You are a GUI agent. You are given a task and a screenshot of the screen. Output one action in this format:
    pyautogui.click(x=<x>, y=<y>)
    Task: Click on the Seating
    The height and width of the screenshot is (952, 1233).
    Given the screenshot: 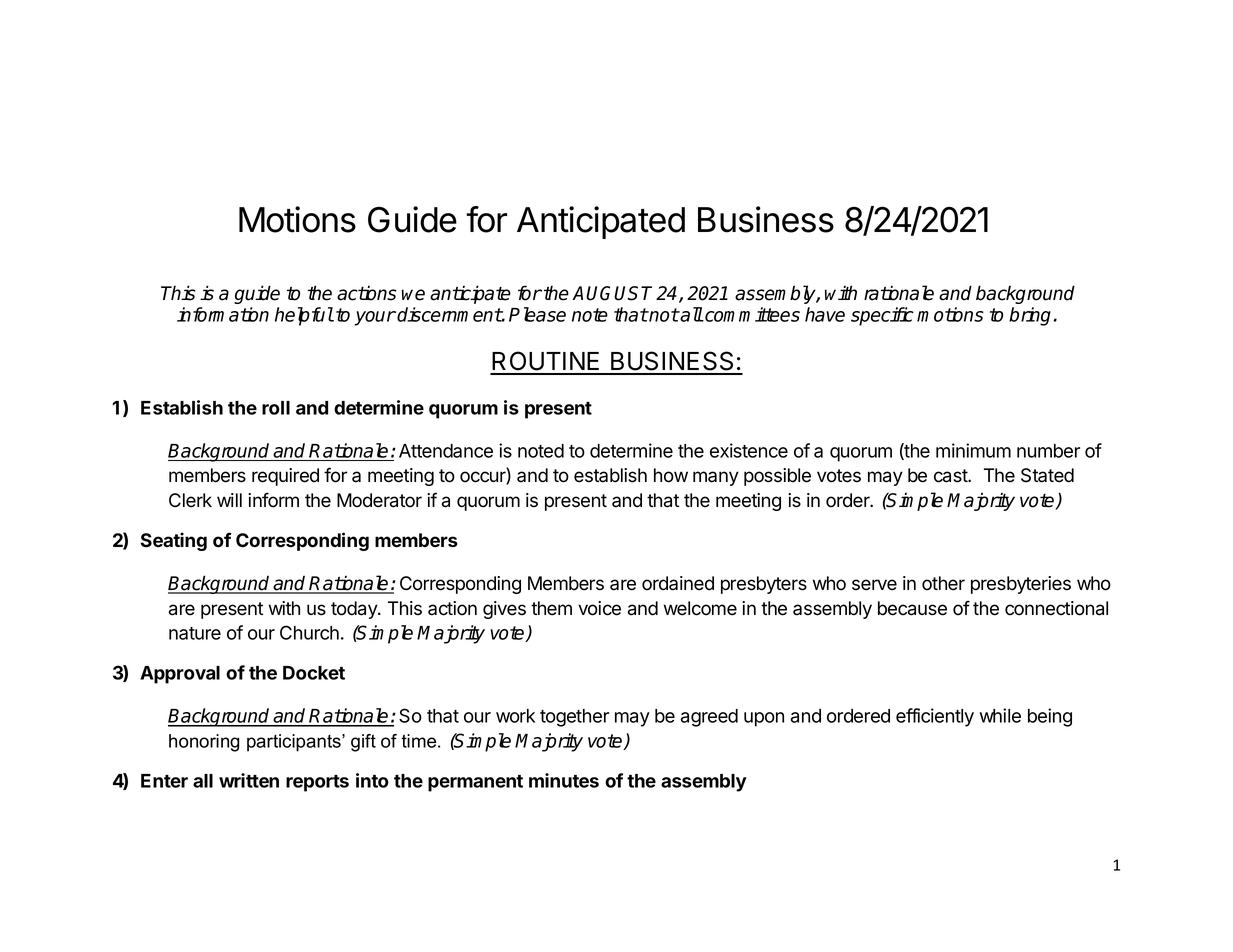 What is the action you would take?
    pyautogui.click(x=174, y=541)
